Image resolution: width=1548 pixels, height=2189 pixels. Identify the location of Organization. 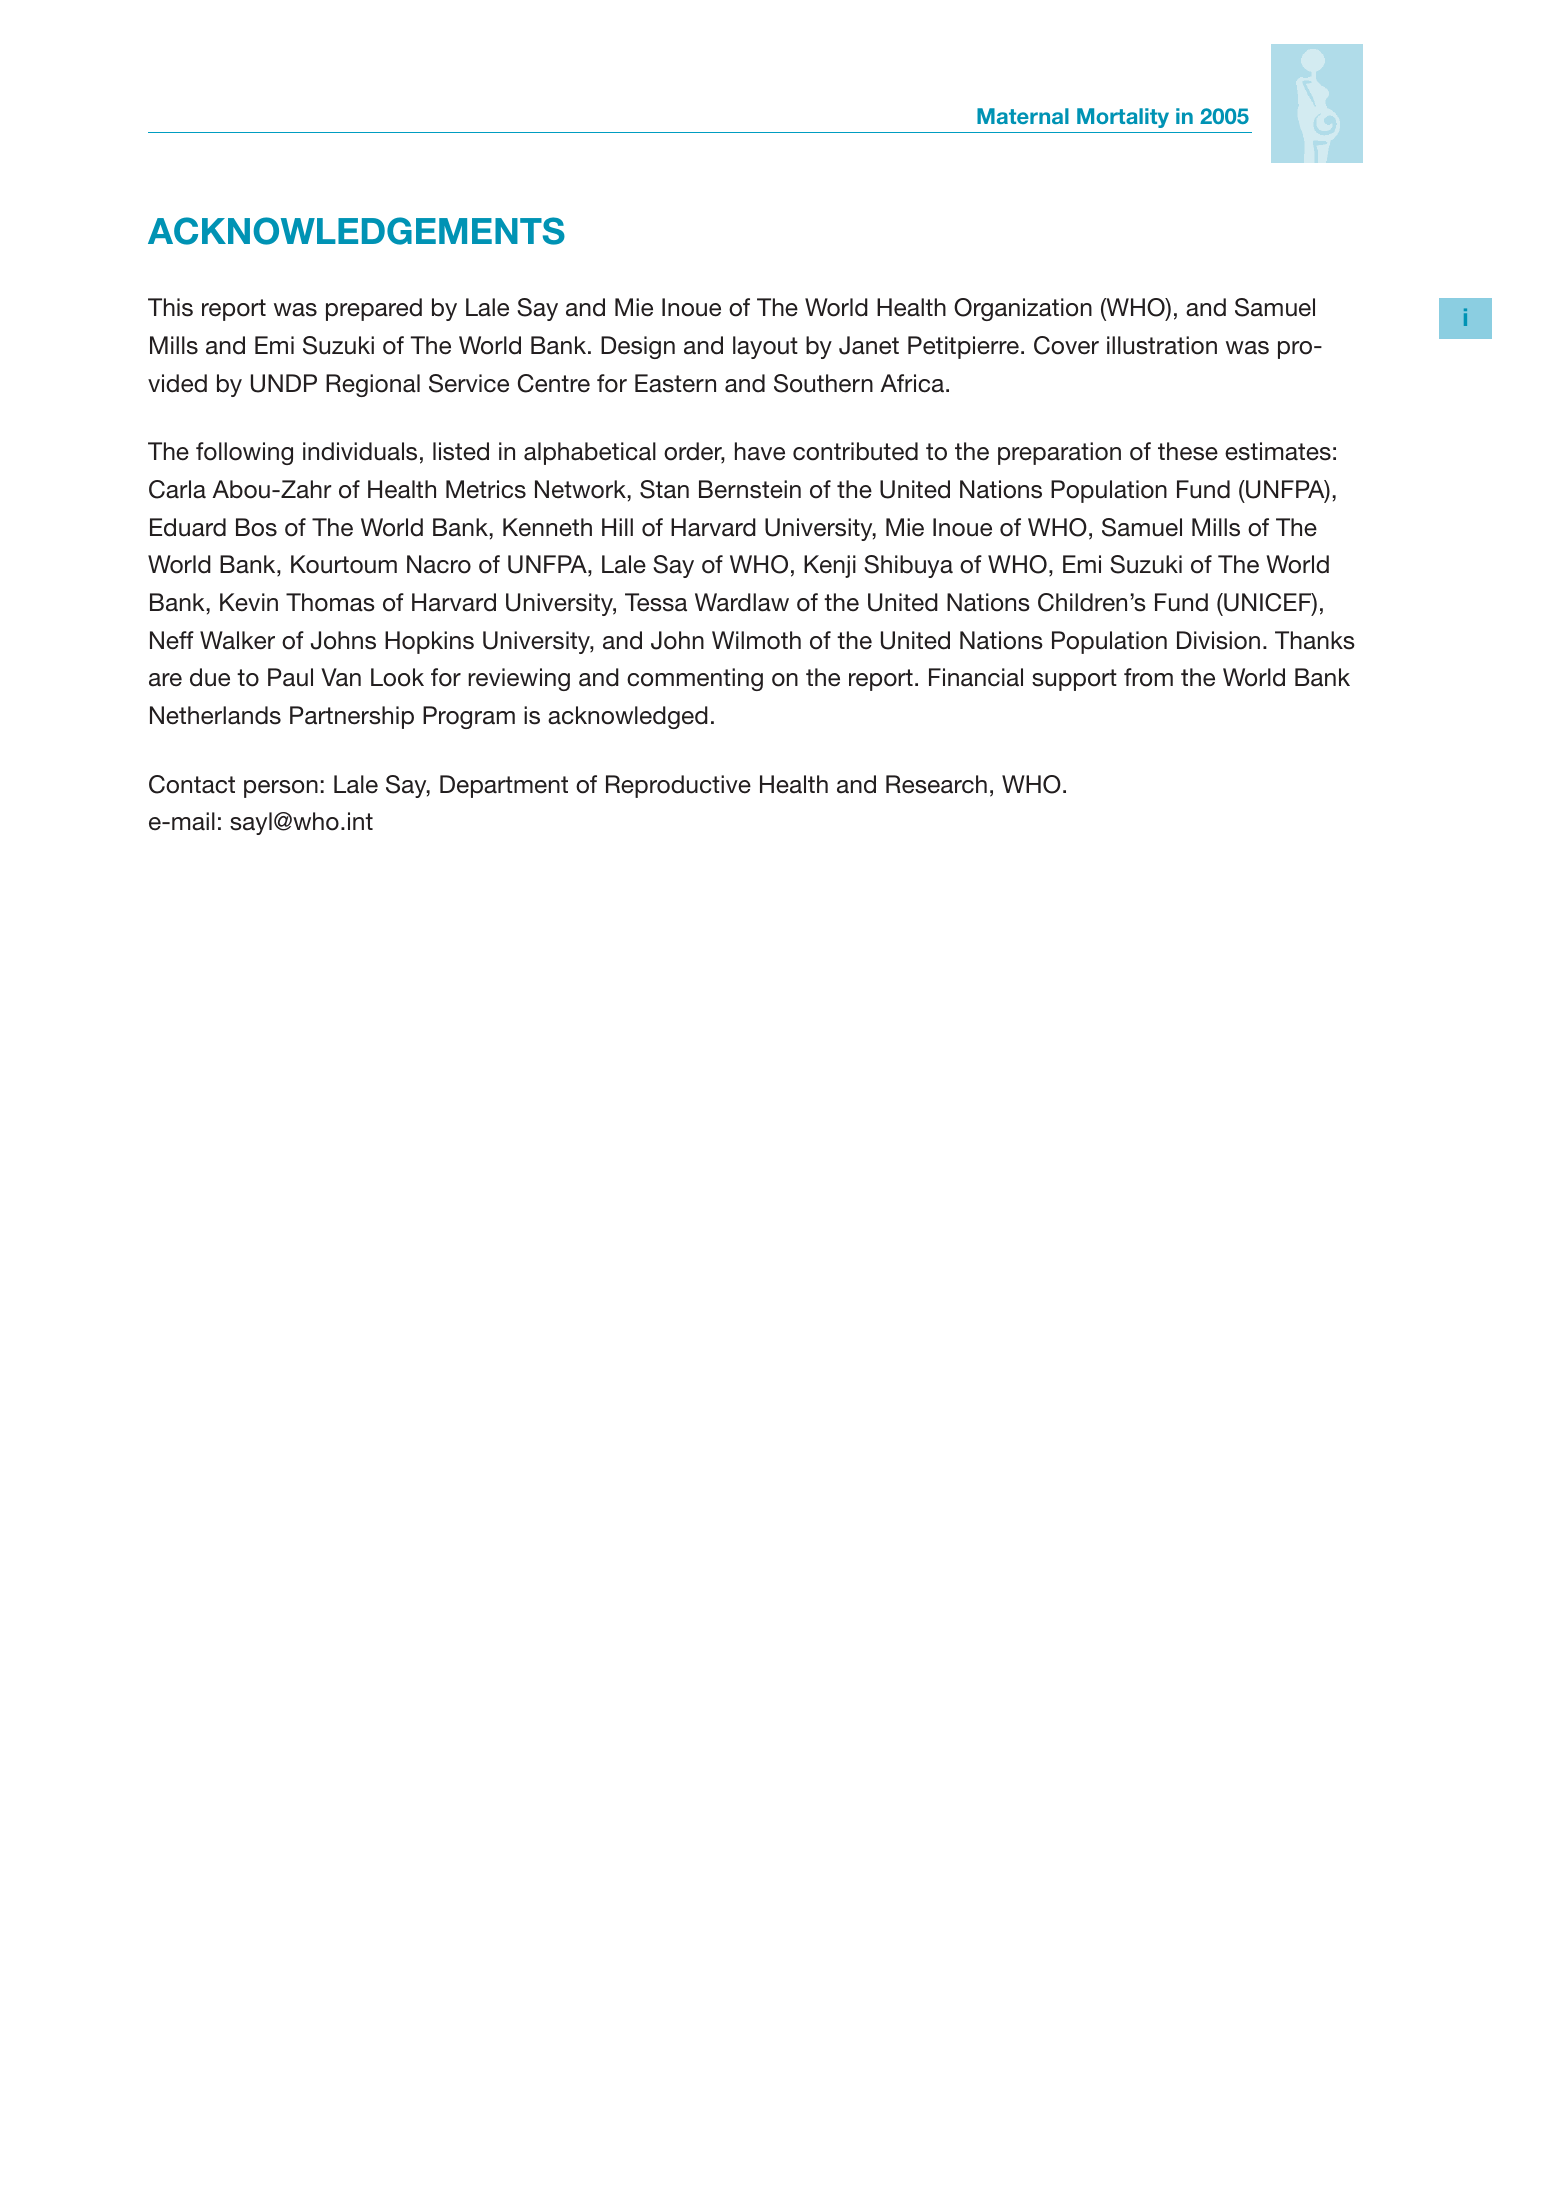
(1023, 309).
